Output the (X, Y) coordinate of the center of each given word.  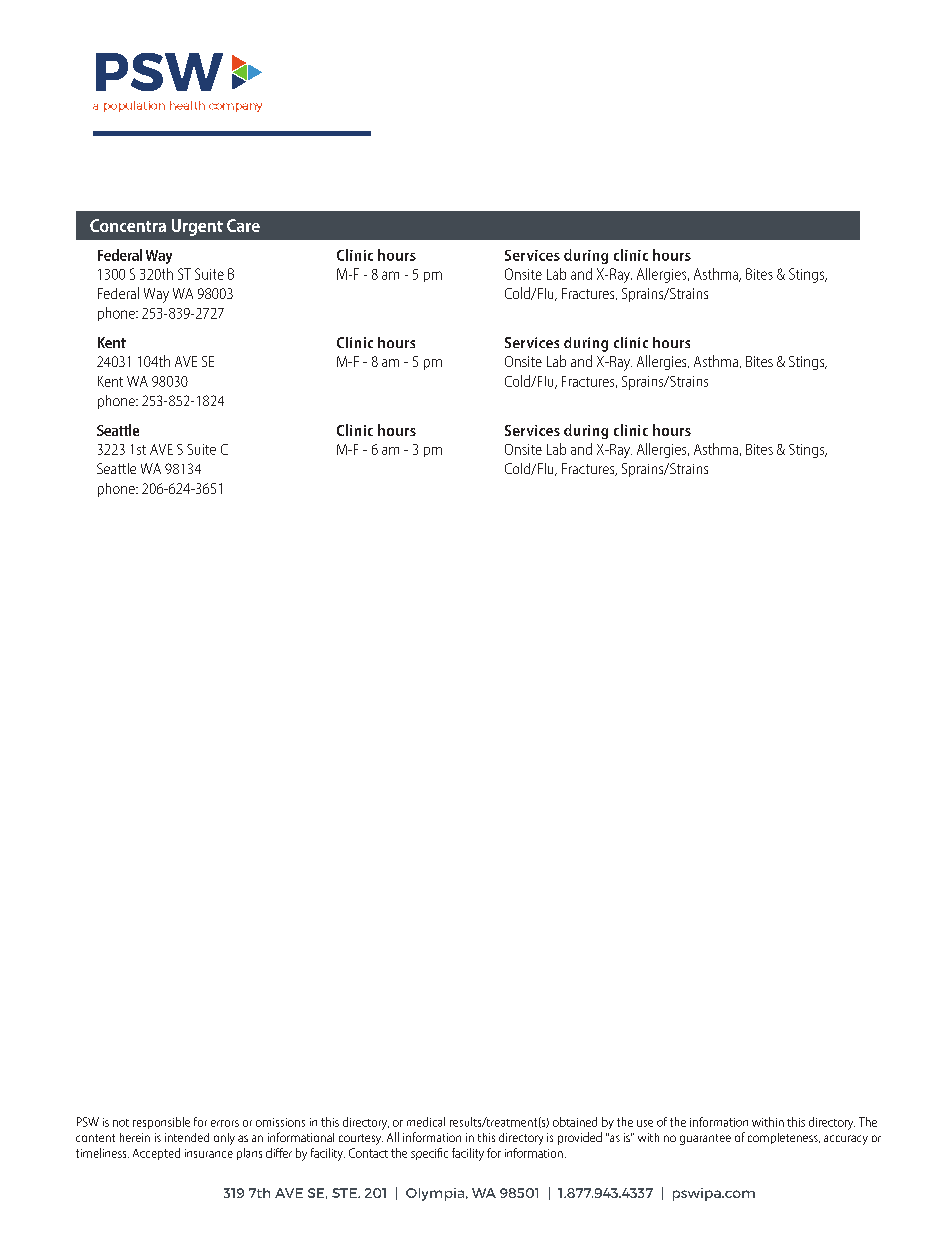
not (121, 1123)
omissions (280, 1122)
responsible (161, 1123)
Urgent (197, 227)
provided (580, 1138)
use (645, 1123)
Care (243, 225)
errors (225, 1123)
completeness (784, 1138)
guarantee (705, 1139)
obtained (575, 1122)
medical (426, 1122)
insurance (209, 1153)
